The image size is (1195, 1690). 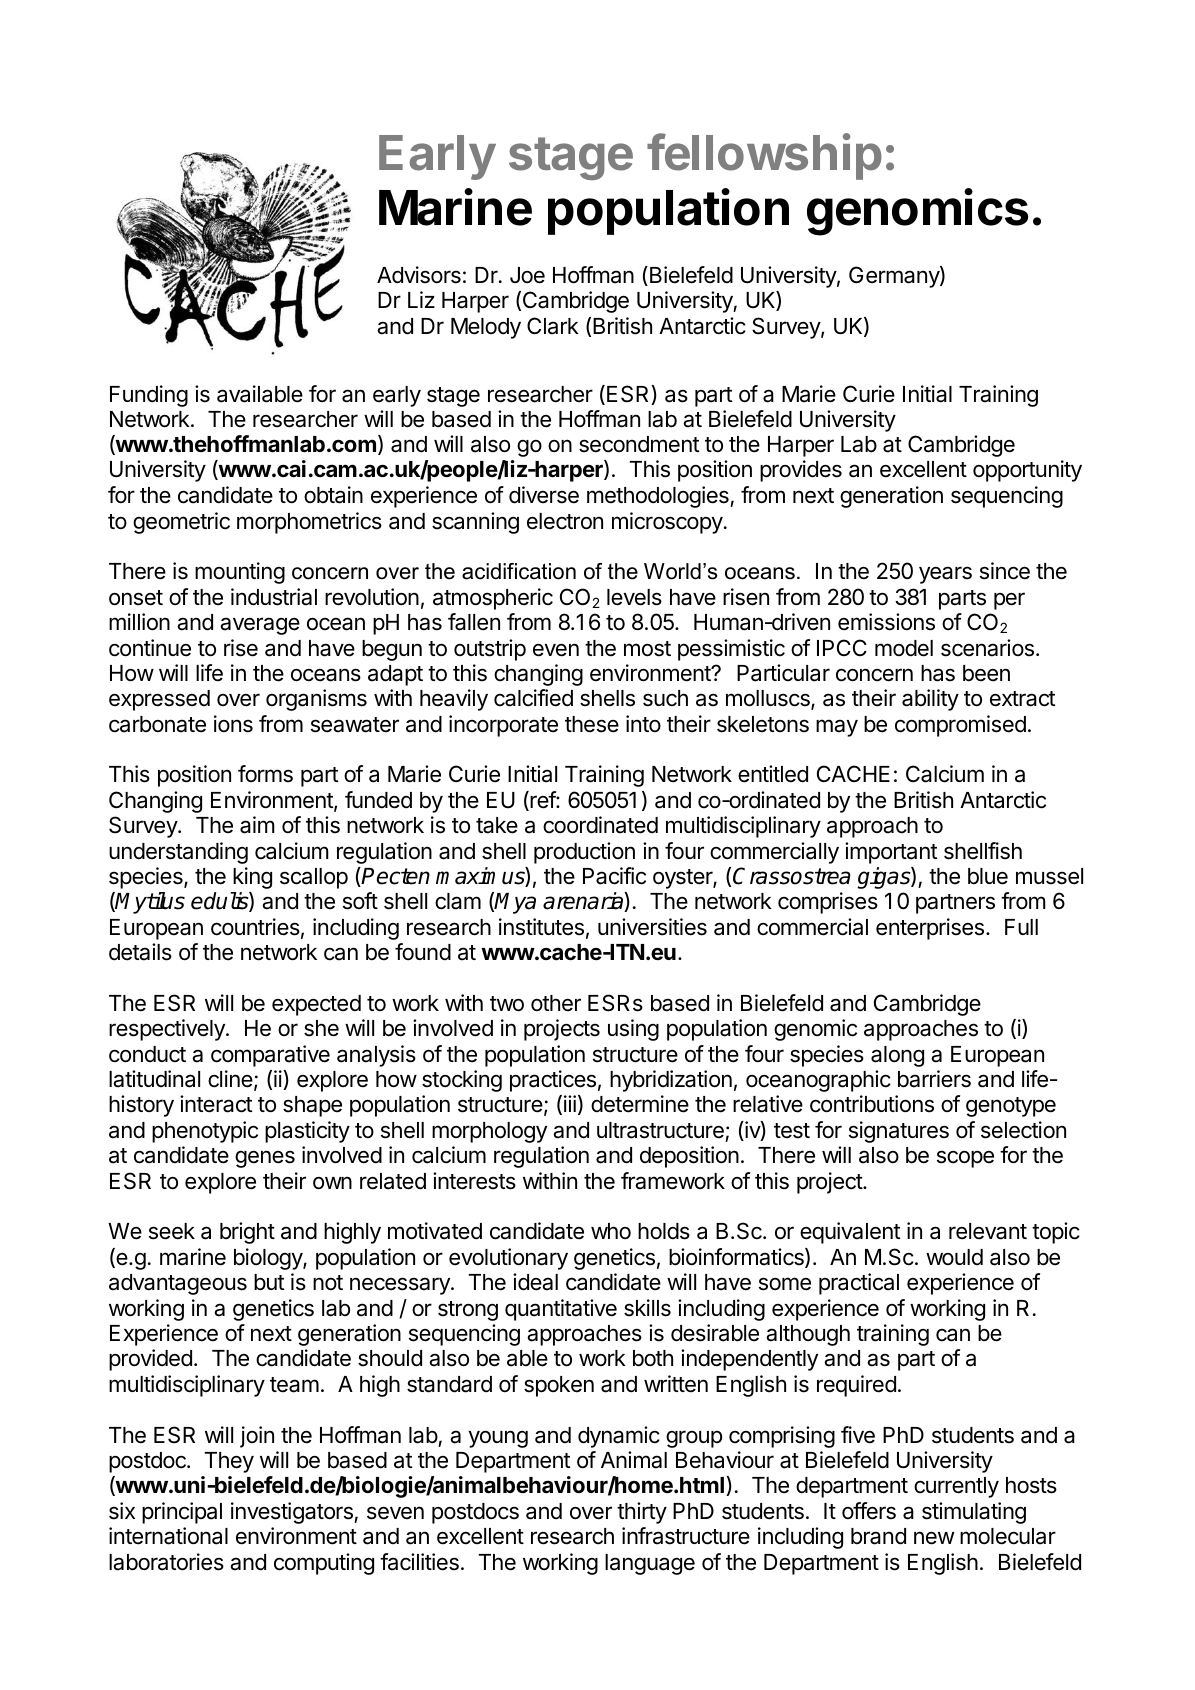 What do you see at coordinates (527, 275) in the page?
I see `Joe` at bounding box center [527, 275].
